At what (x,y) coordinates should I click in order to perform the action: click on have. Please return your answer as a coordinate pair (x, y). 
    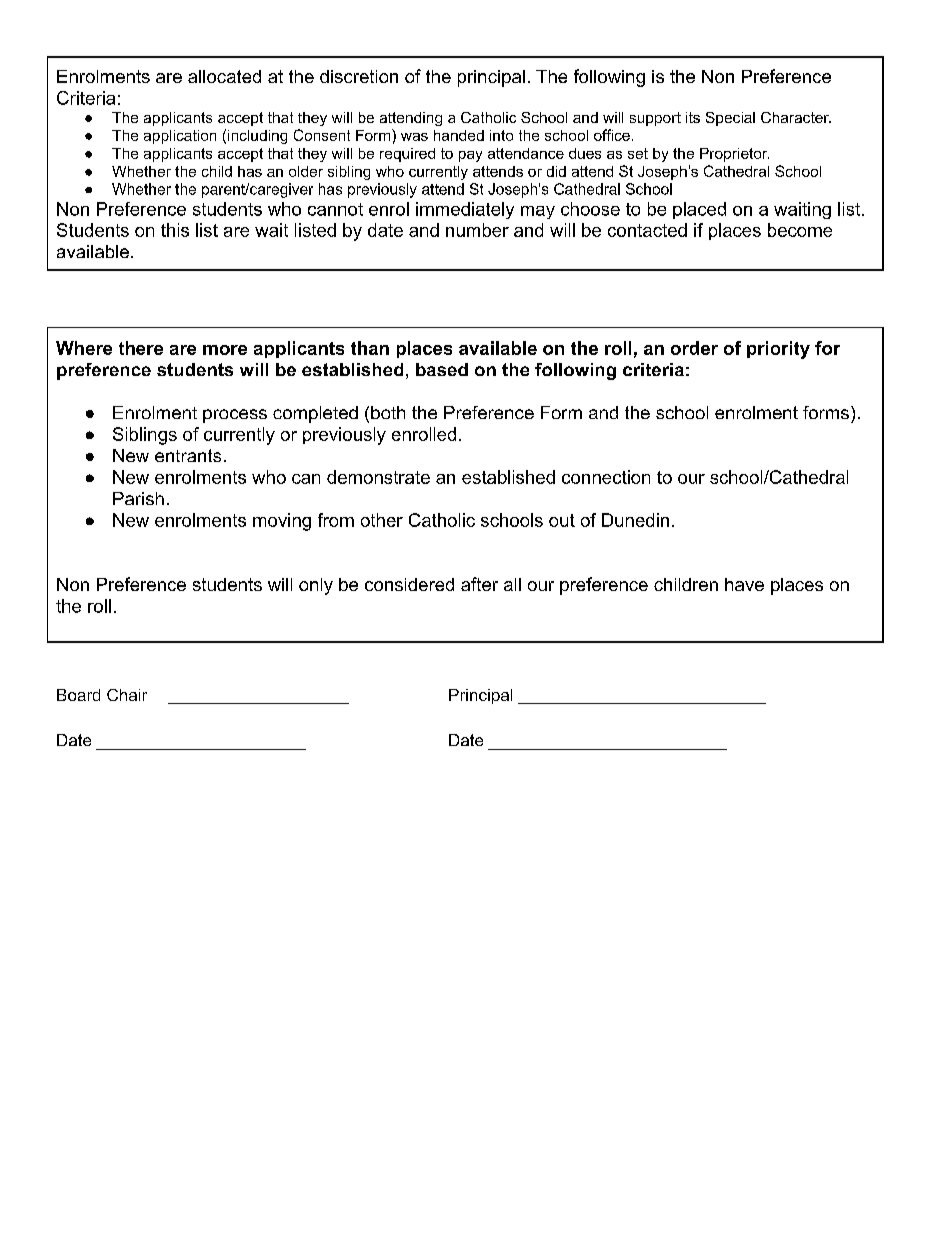
    Looking at the image, I should click on (744, 584).
